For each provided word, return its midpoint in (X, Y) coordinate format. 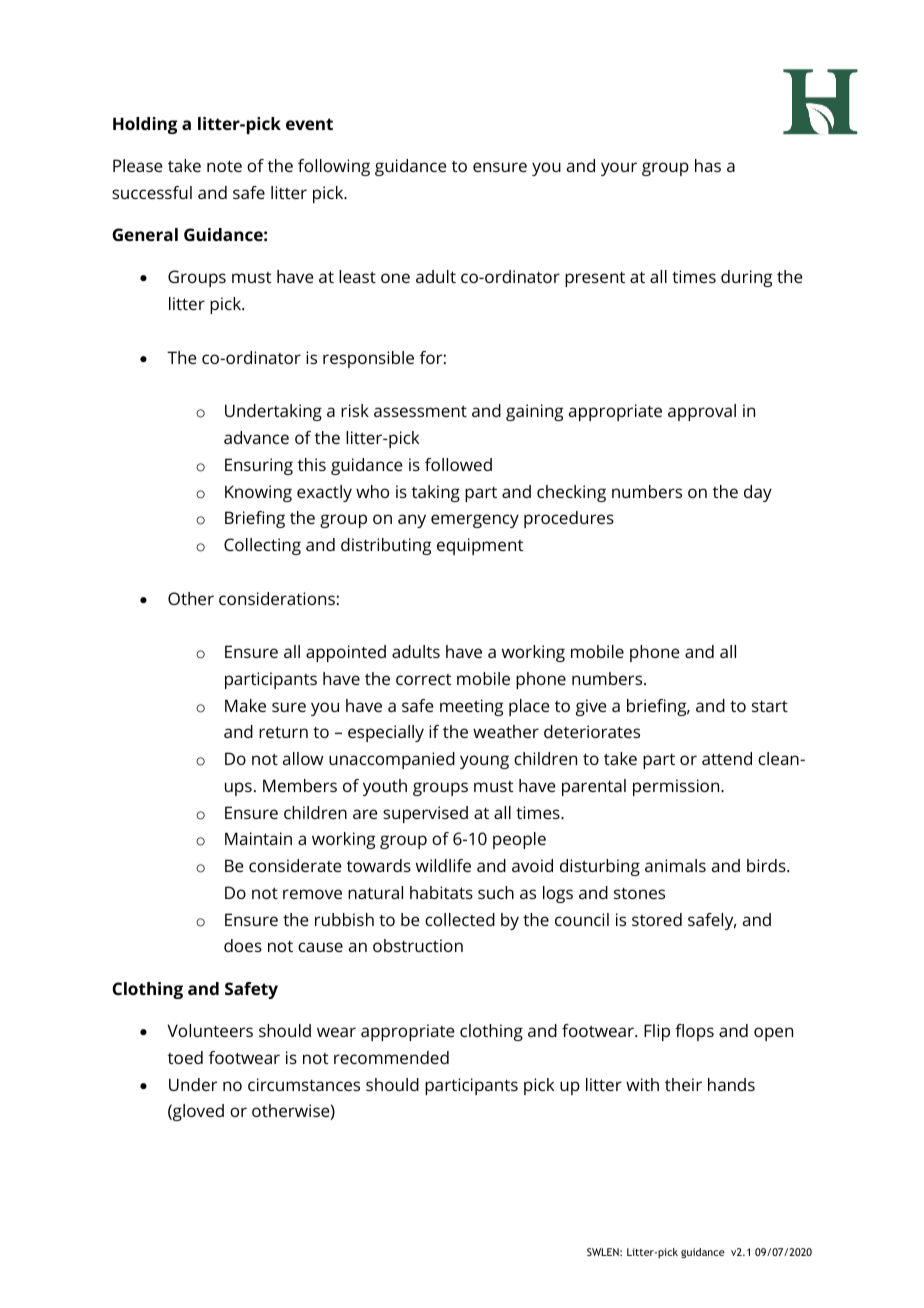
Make (245, 705)
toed (185, 1057)
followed (458, 464)
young (484, 762)
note (224, 166)
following (334, 167)
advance (256, 437)
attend (727, 758)
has (708, 165)
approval (702, 412)
